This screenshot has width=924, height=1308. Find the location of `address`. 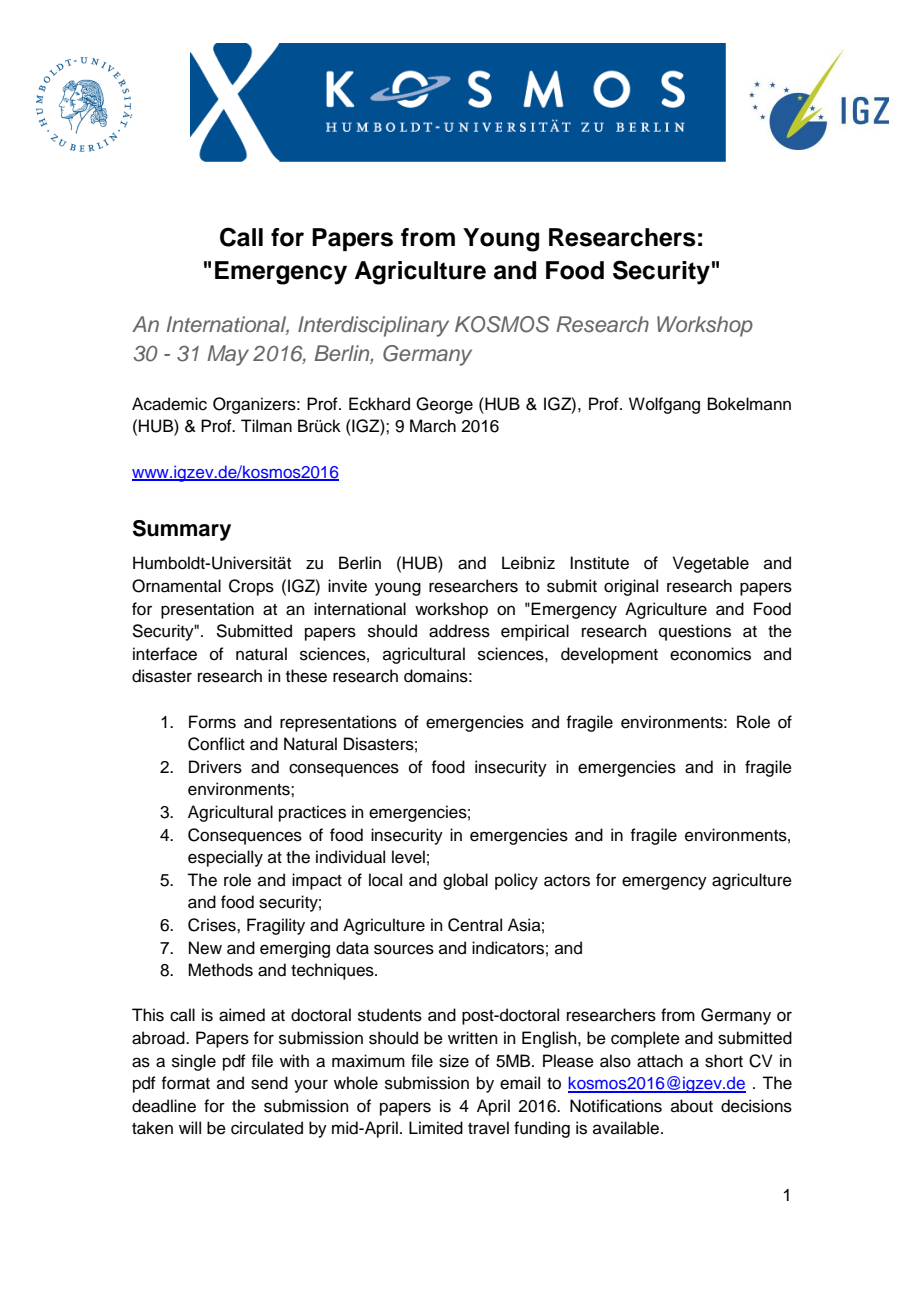

address is located at coordinates (459, 631).
